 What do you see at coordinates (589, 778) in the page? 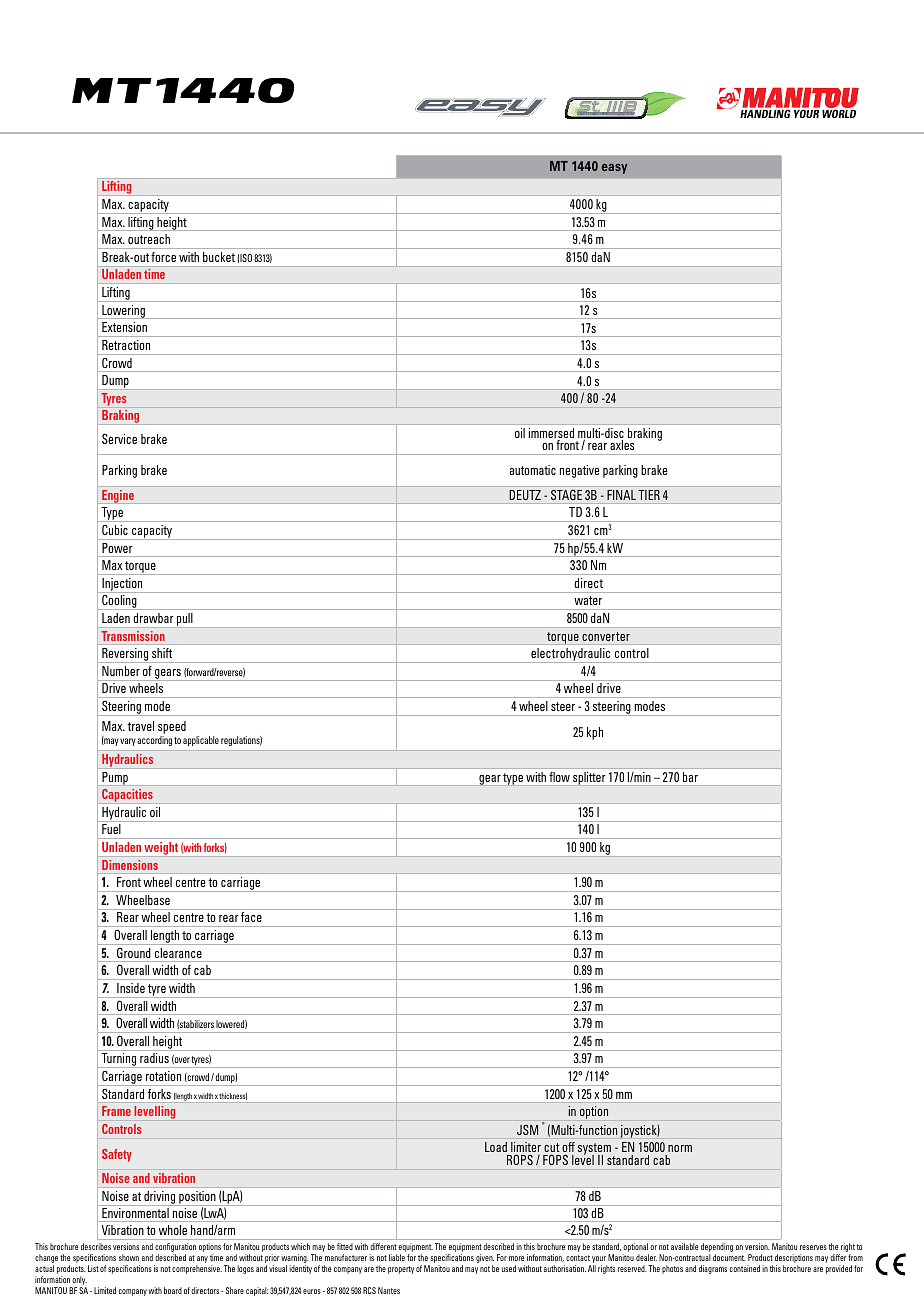
I see `splitter` at bounding box center [589, 778].
